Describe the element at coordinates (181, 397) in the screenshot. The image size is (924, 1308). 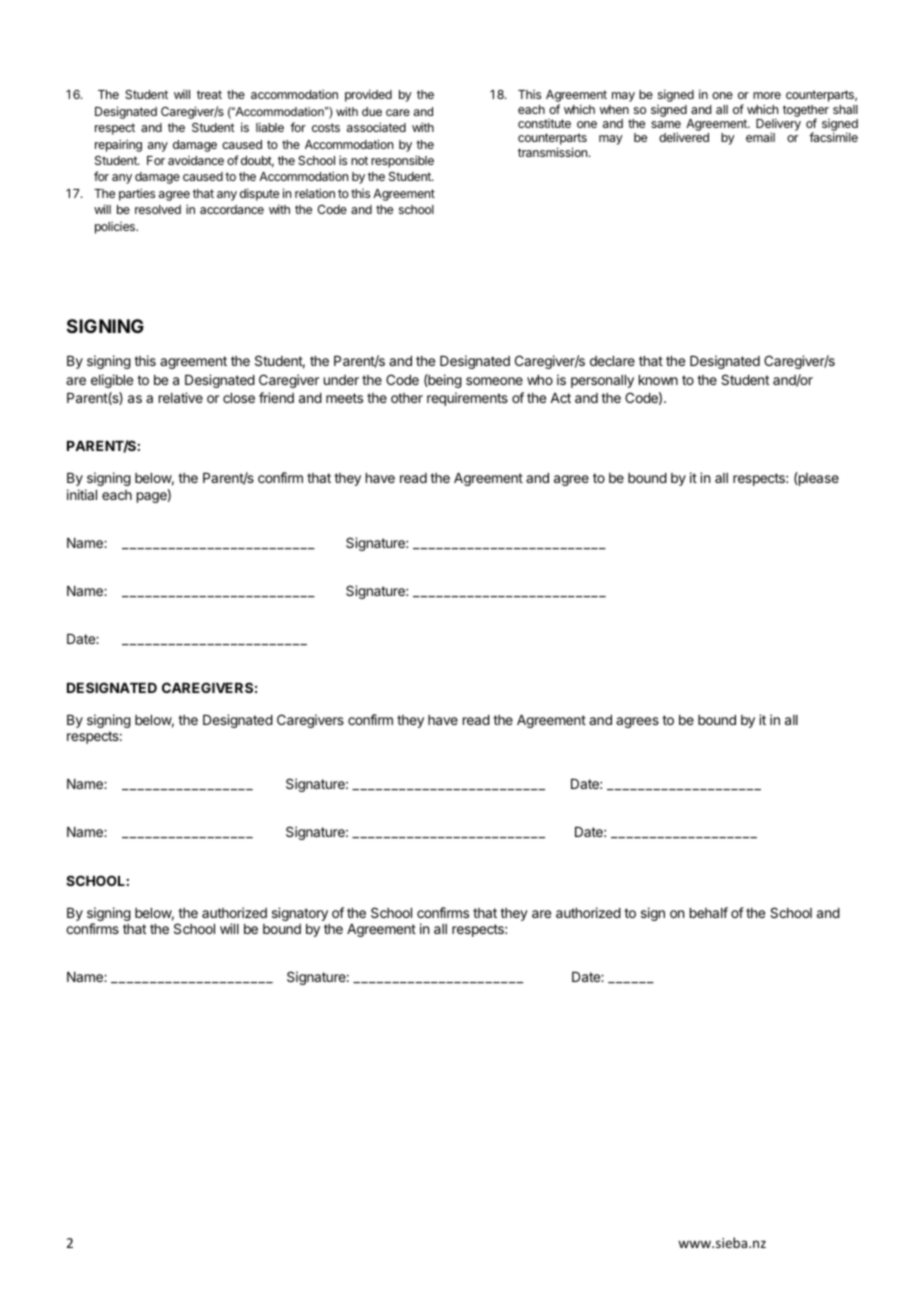
I see `relative` at that location.
